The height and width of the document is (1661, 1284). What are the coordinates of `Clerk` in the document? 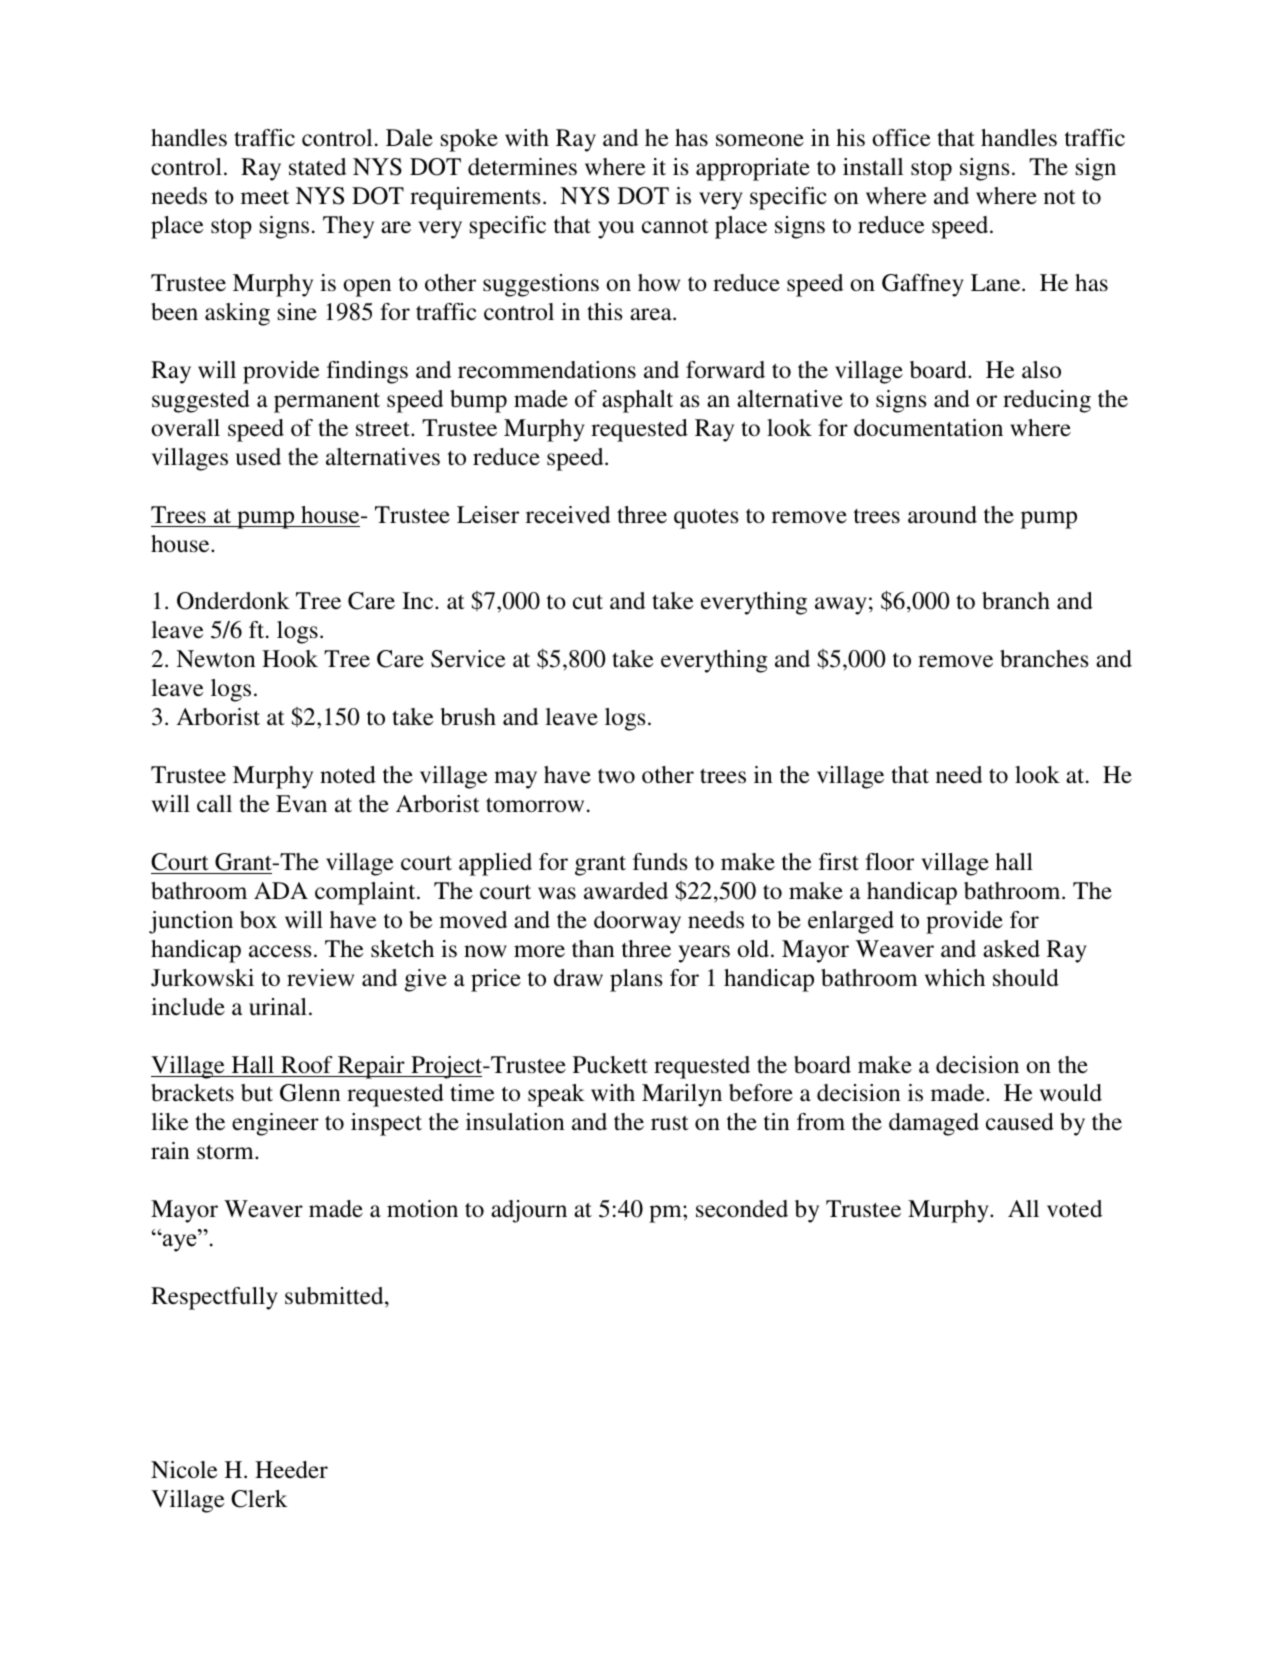 It's located at (259, 1499).
